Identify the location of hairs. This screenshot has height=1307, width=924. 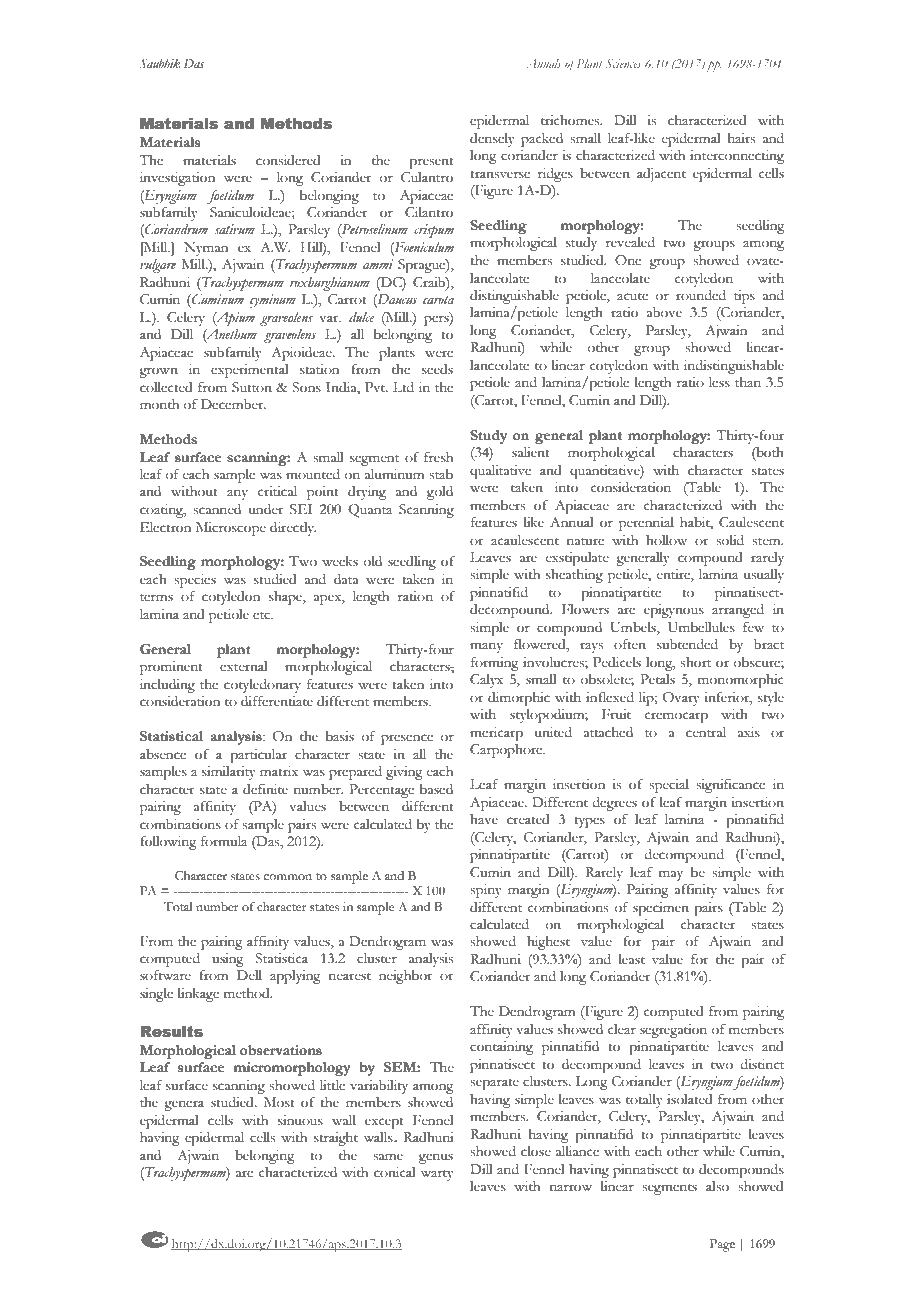
(741, 138).
